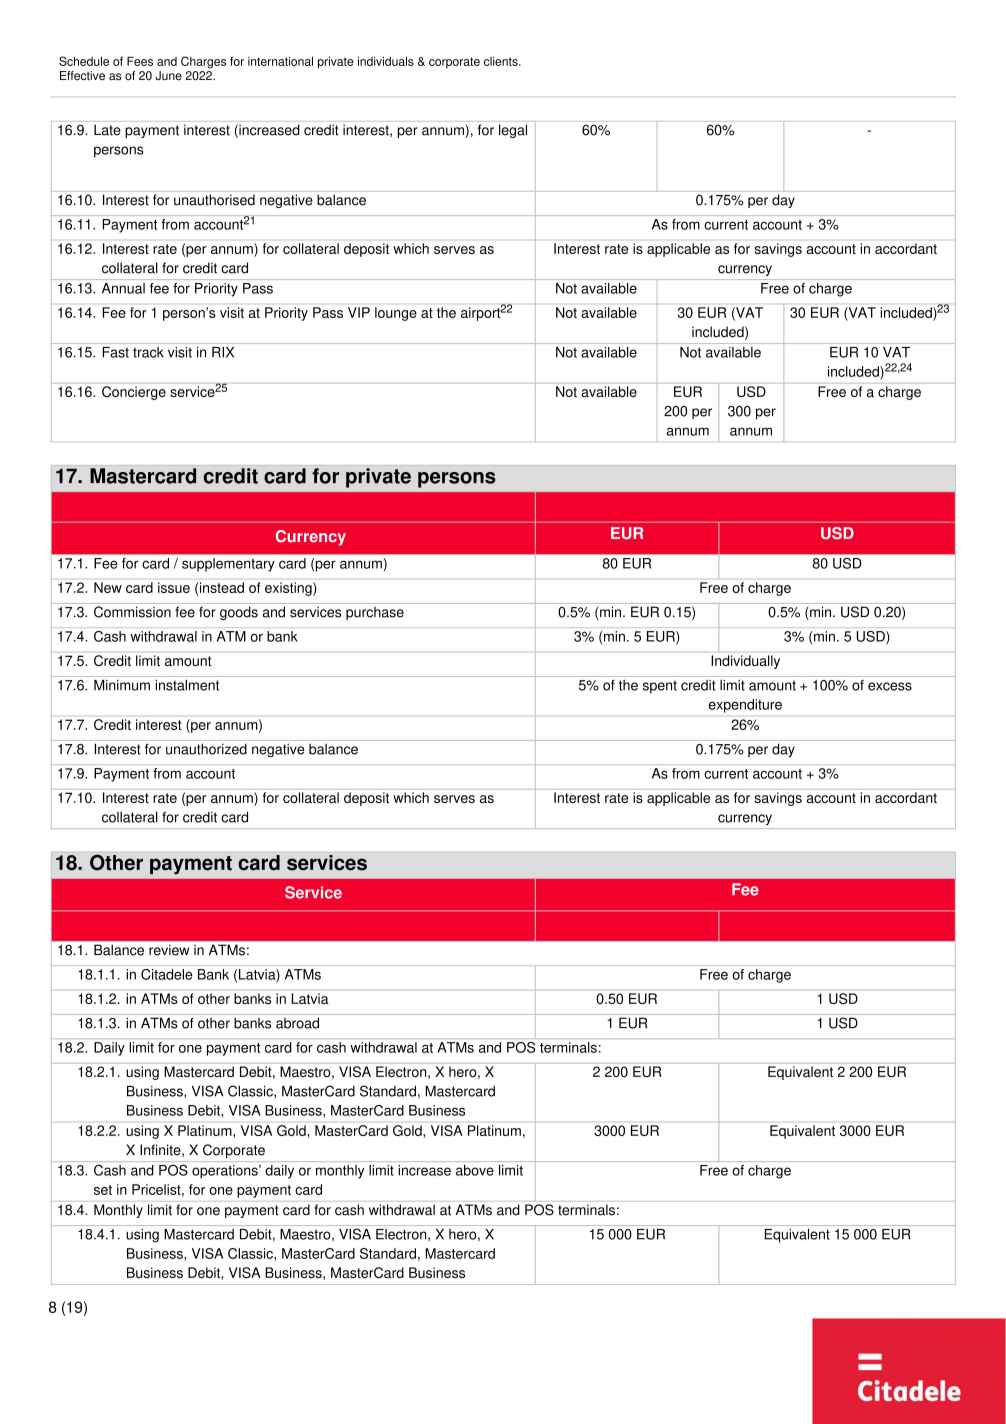 This screenshot has height=1424, width=1006. What do you see at coordinates (297, 1023) in the screenshot?
I see `abroad` at bounding box center [297, 1023].
